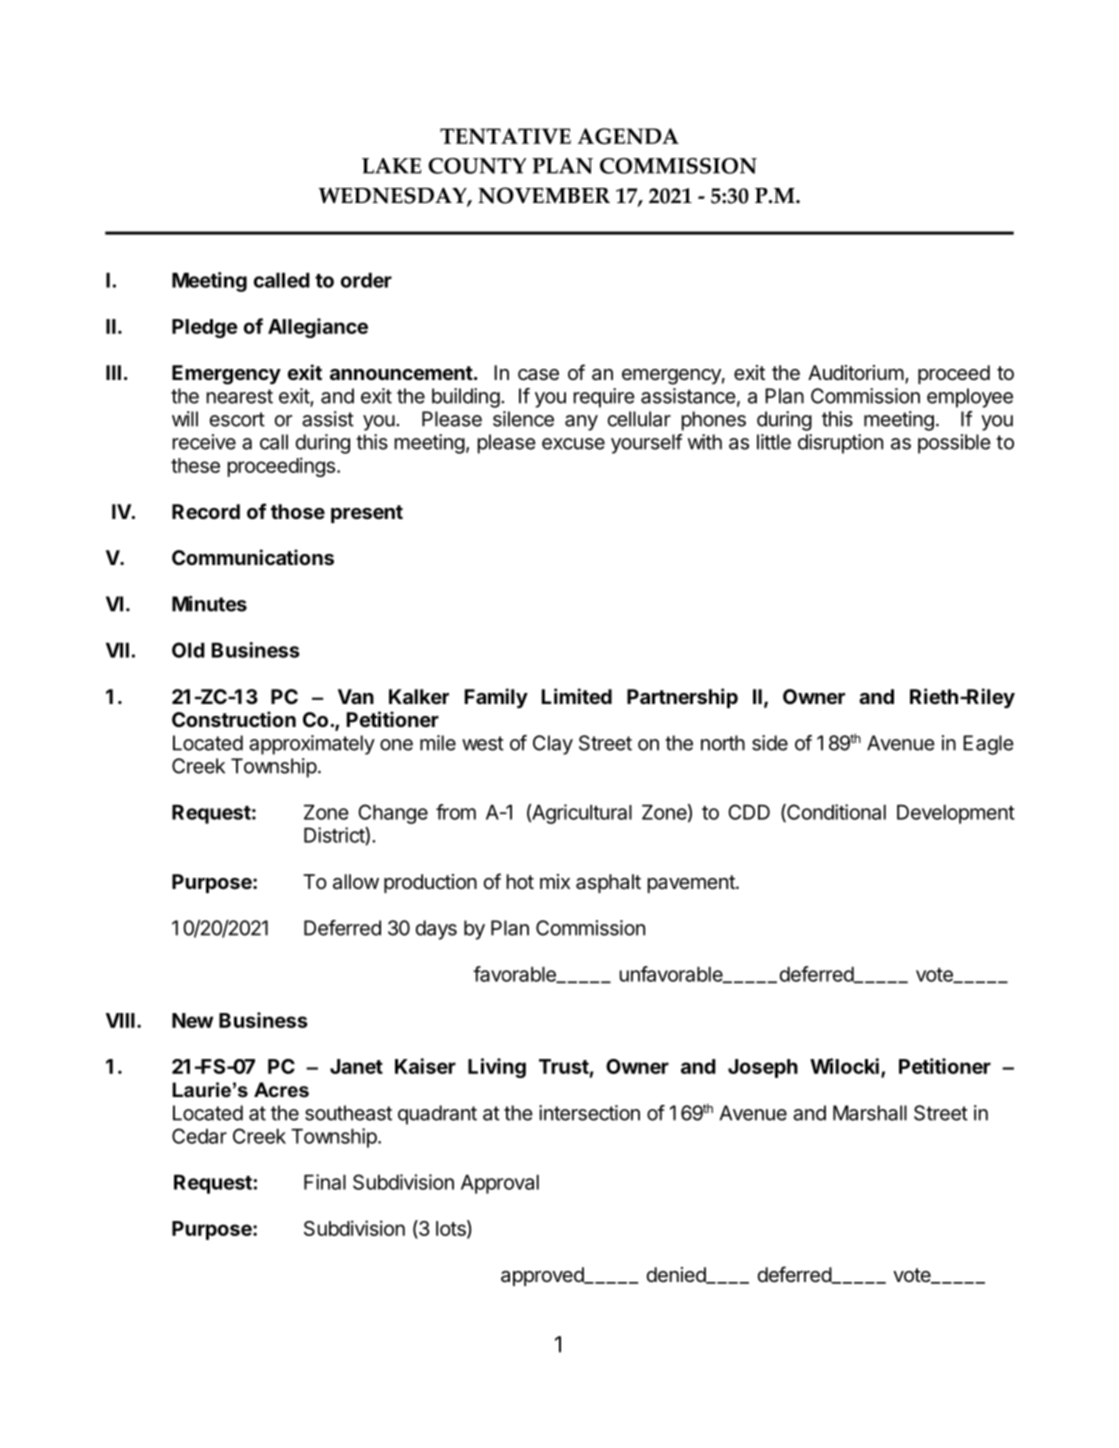 Image resolution: width=1119 pixels, height=1448 pixels. Describe the element at coordinates (544, 195) in the page. I see `NOVEMBER` at that location.
